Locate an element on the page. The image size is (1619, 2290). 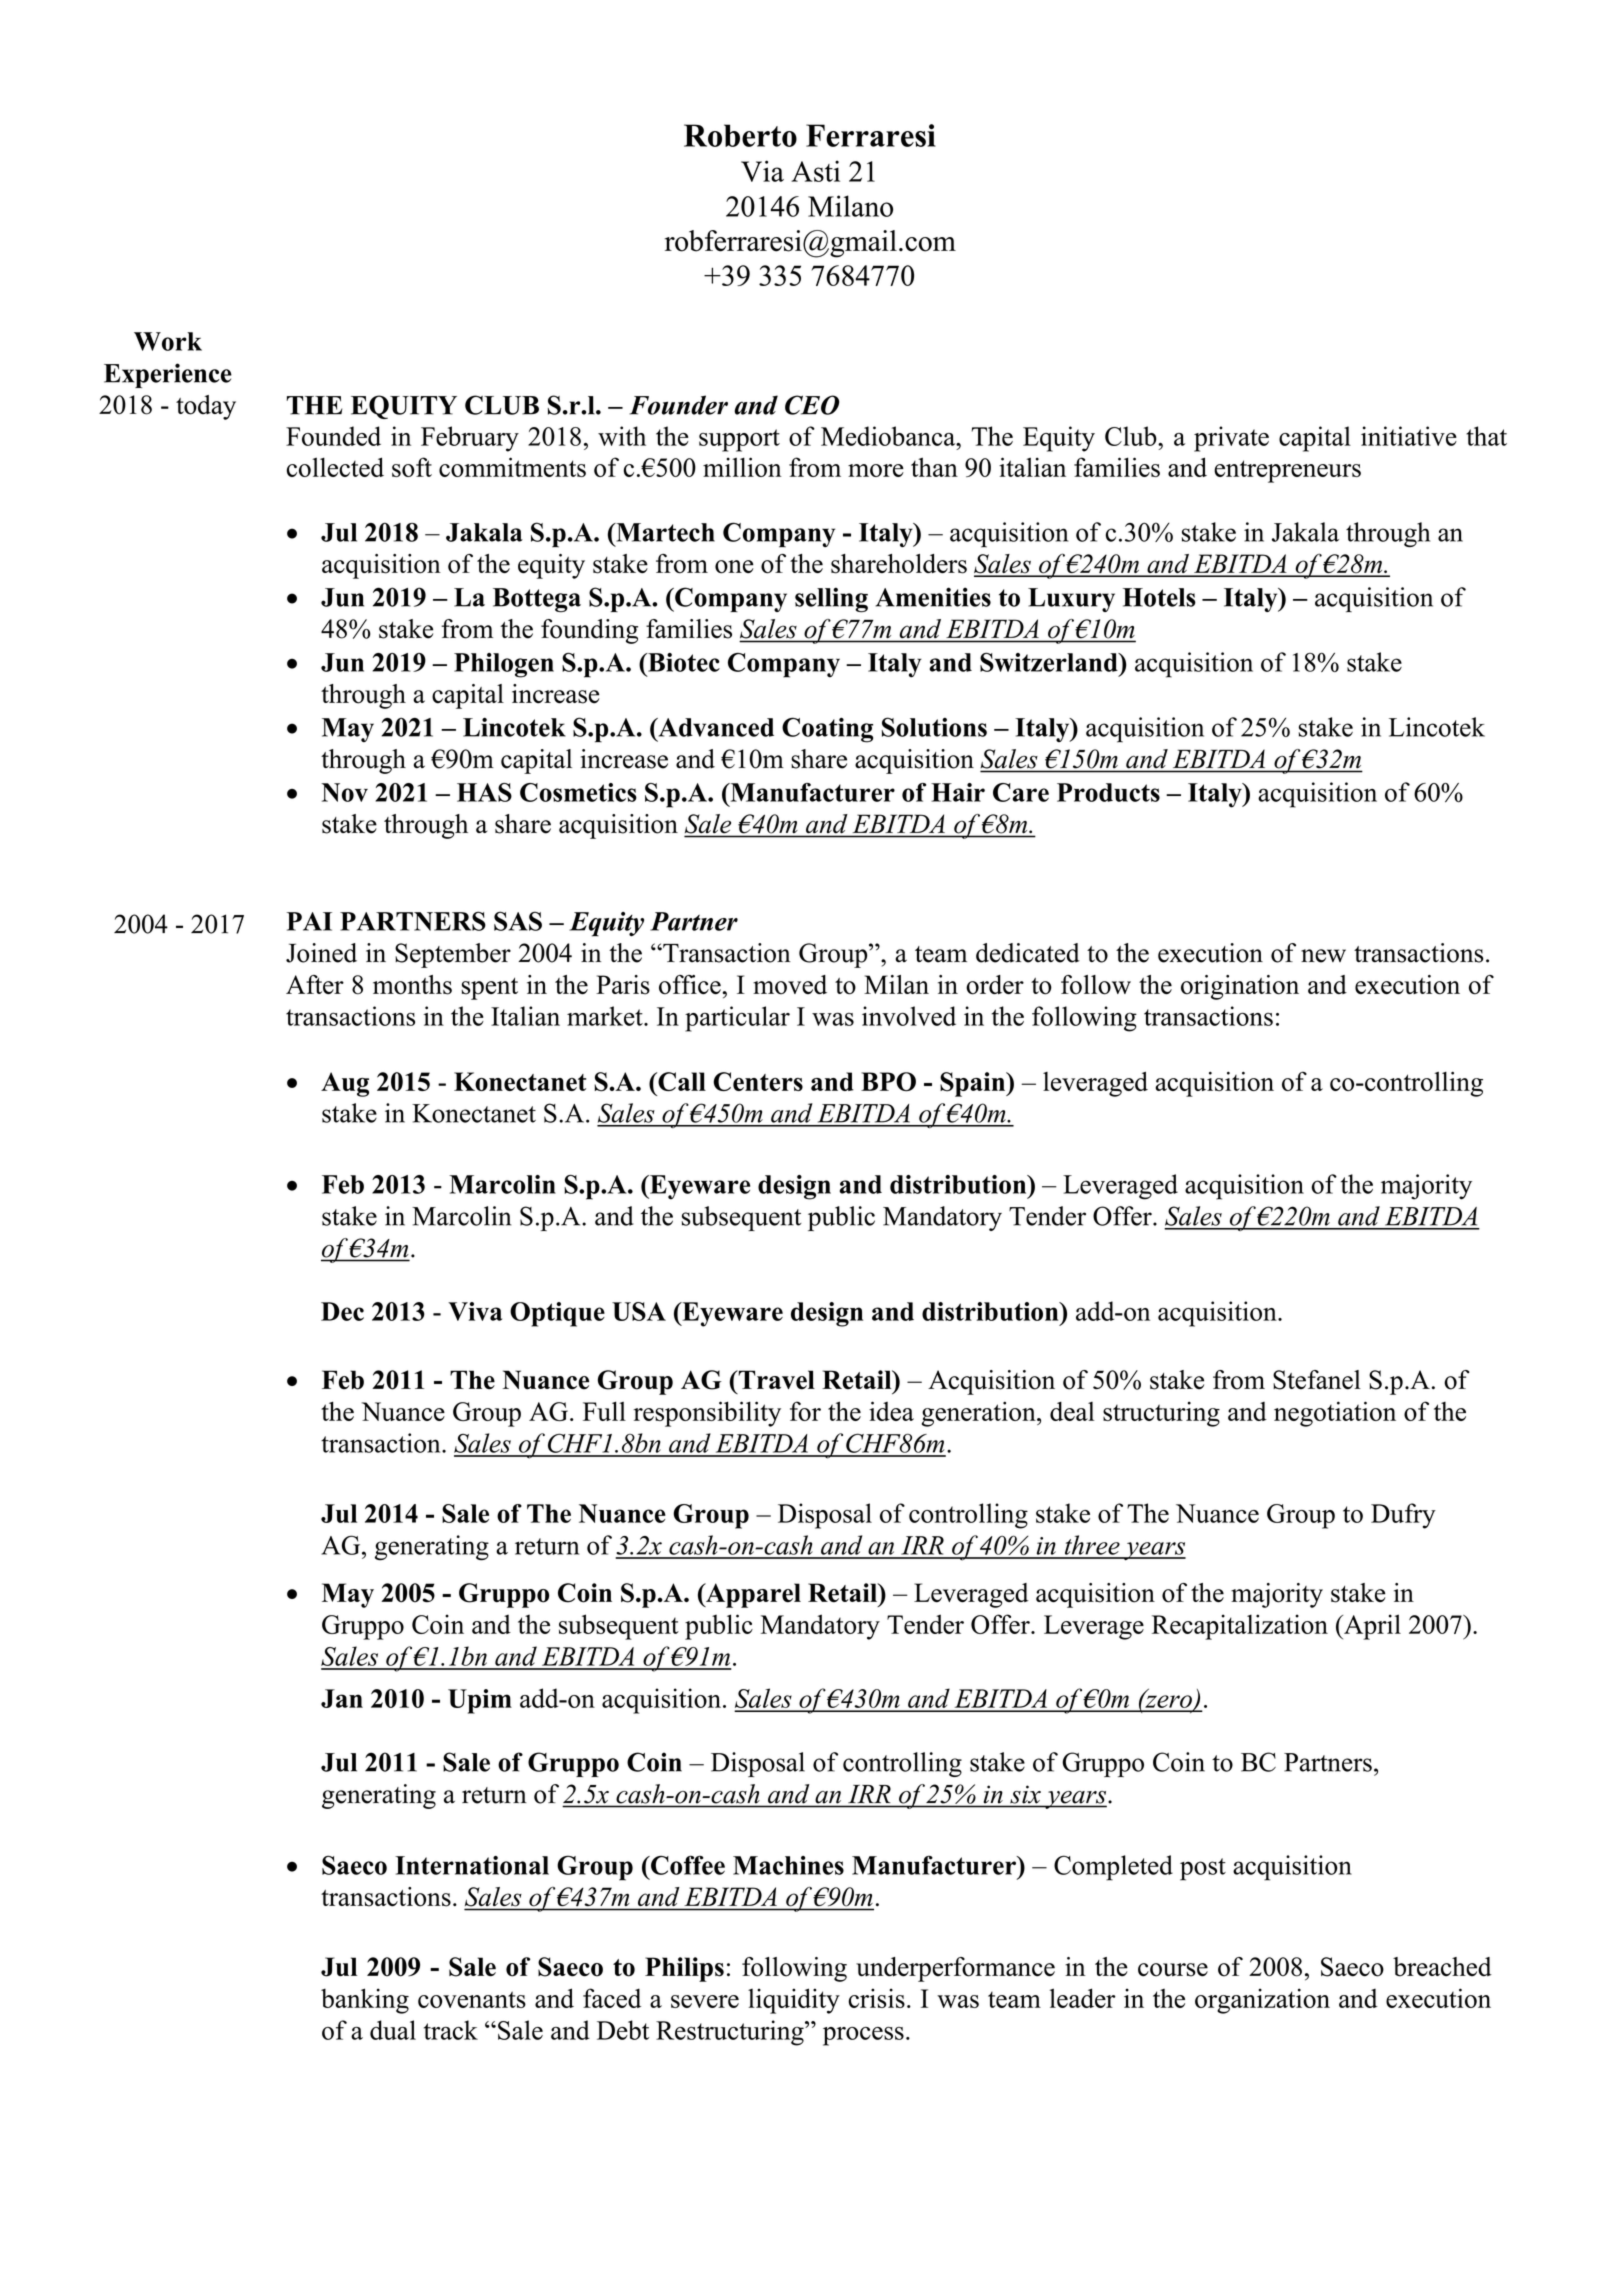
Nov is located at coordinates (344, 792).
